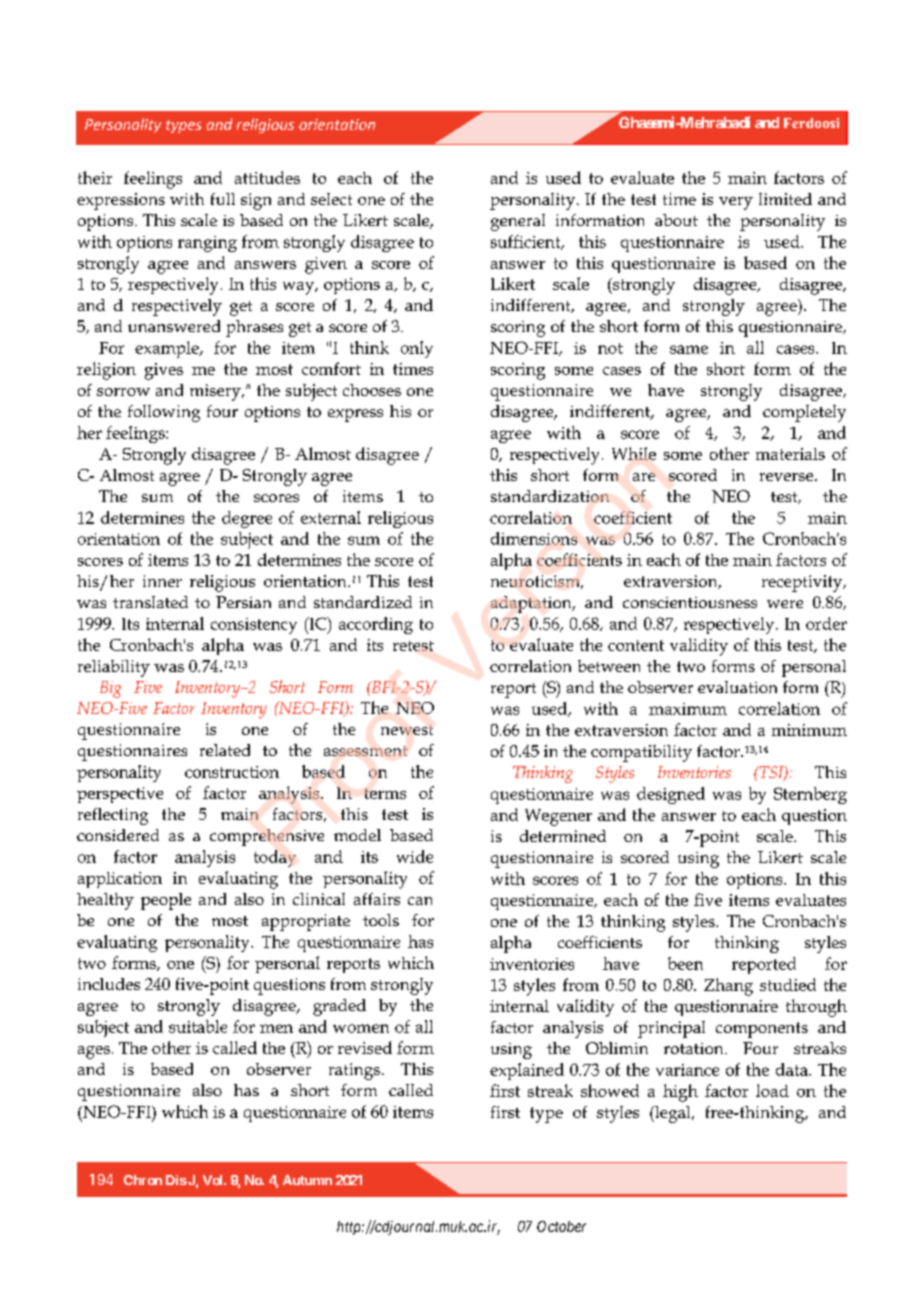 The width and height of the screenshot is (924, 1308). What do you see at coordinates (417, 349) in the screenshot?
I see `only` at bounding box center [417, 349].
